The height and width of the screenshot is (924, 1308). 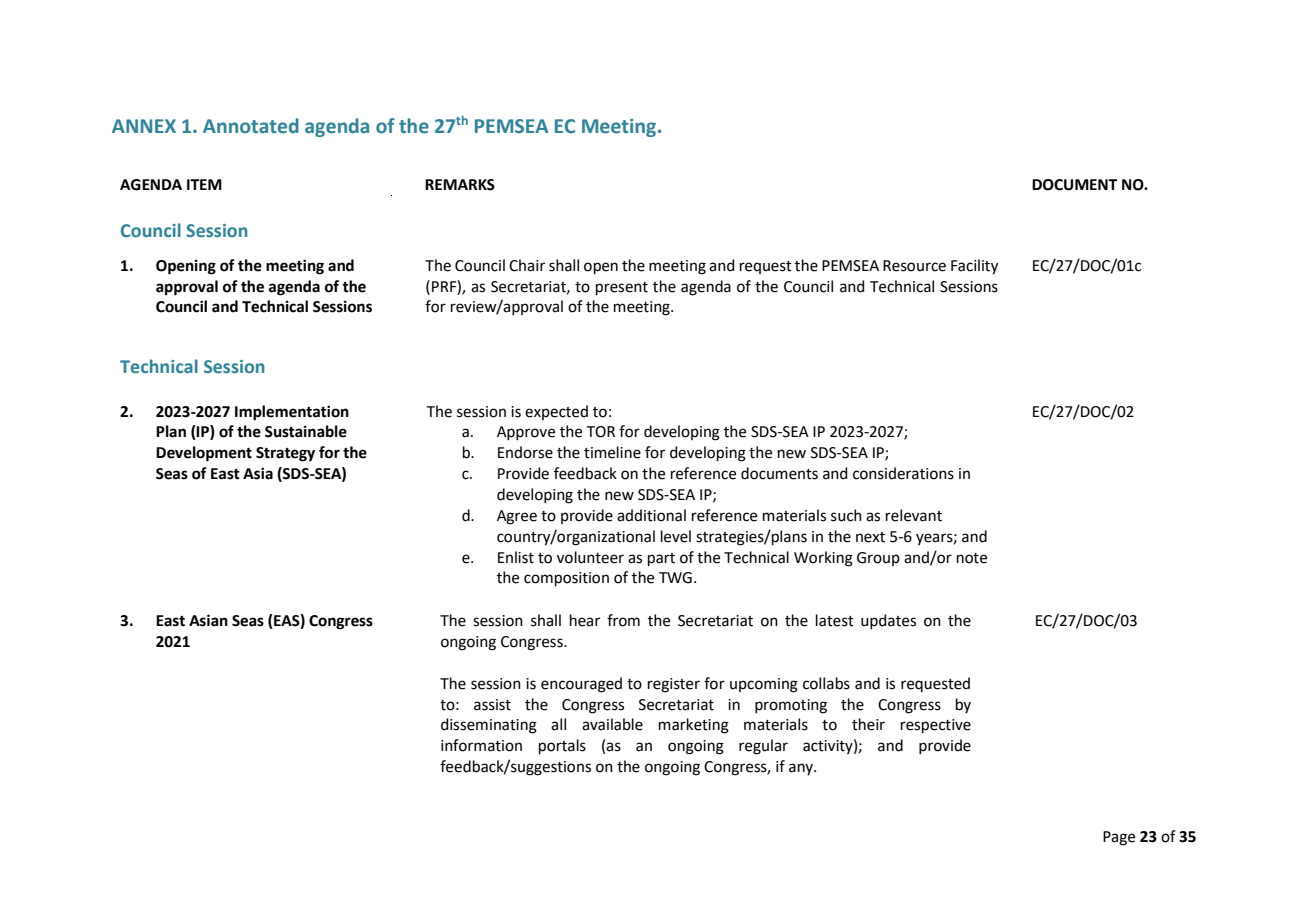 What do you see at coordinates (674, 685) in the screenshot?
I see `register` at bounding box center [674, 685].
